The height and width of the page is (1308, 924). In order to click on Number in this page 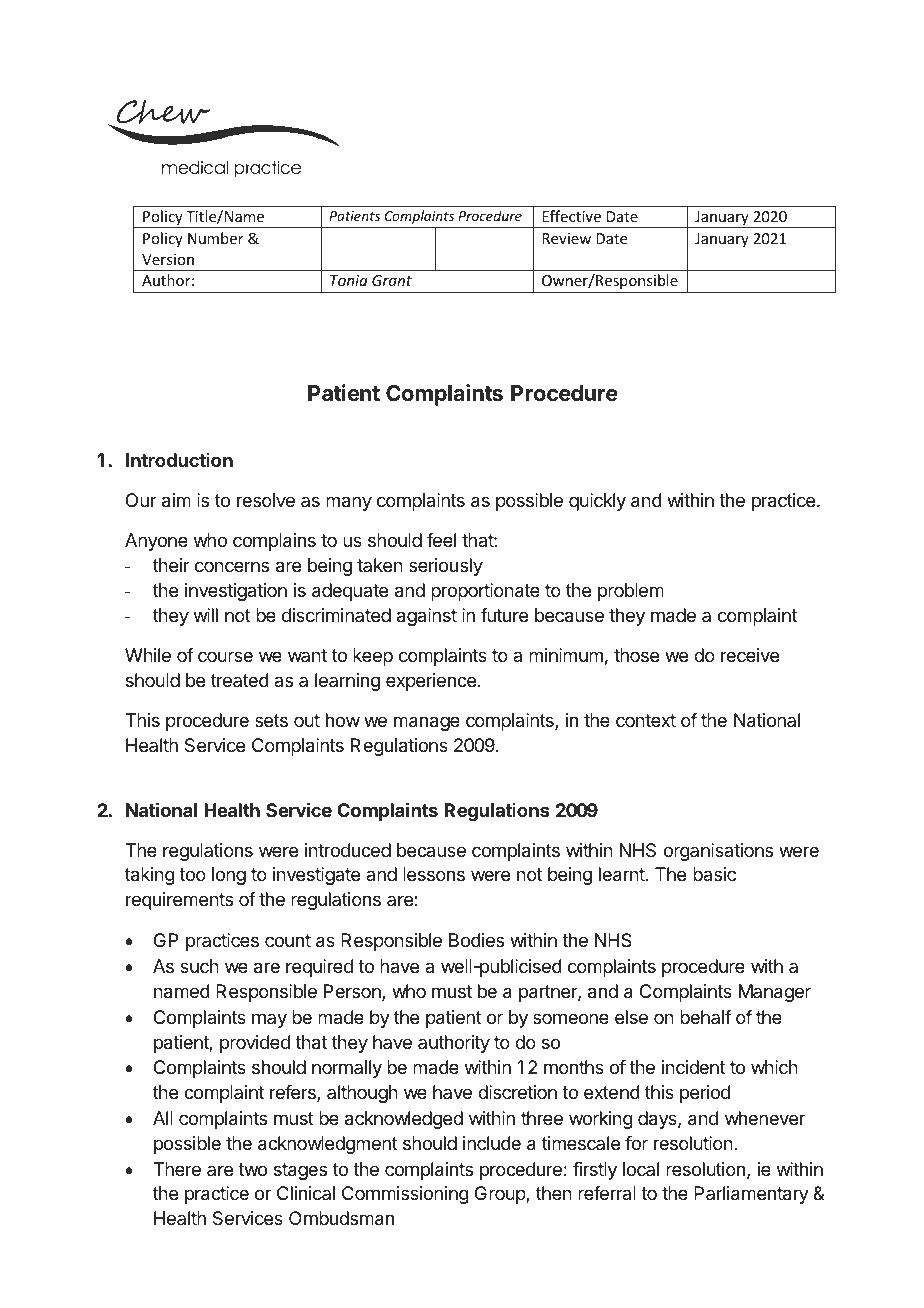, I will do `click(216, 238)`.
